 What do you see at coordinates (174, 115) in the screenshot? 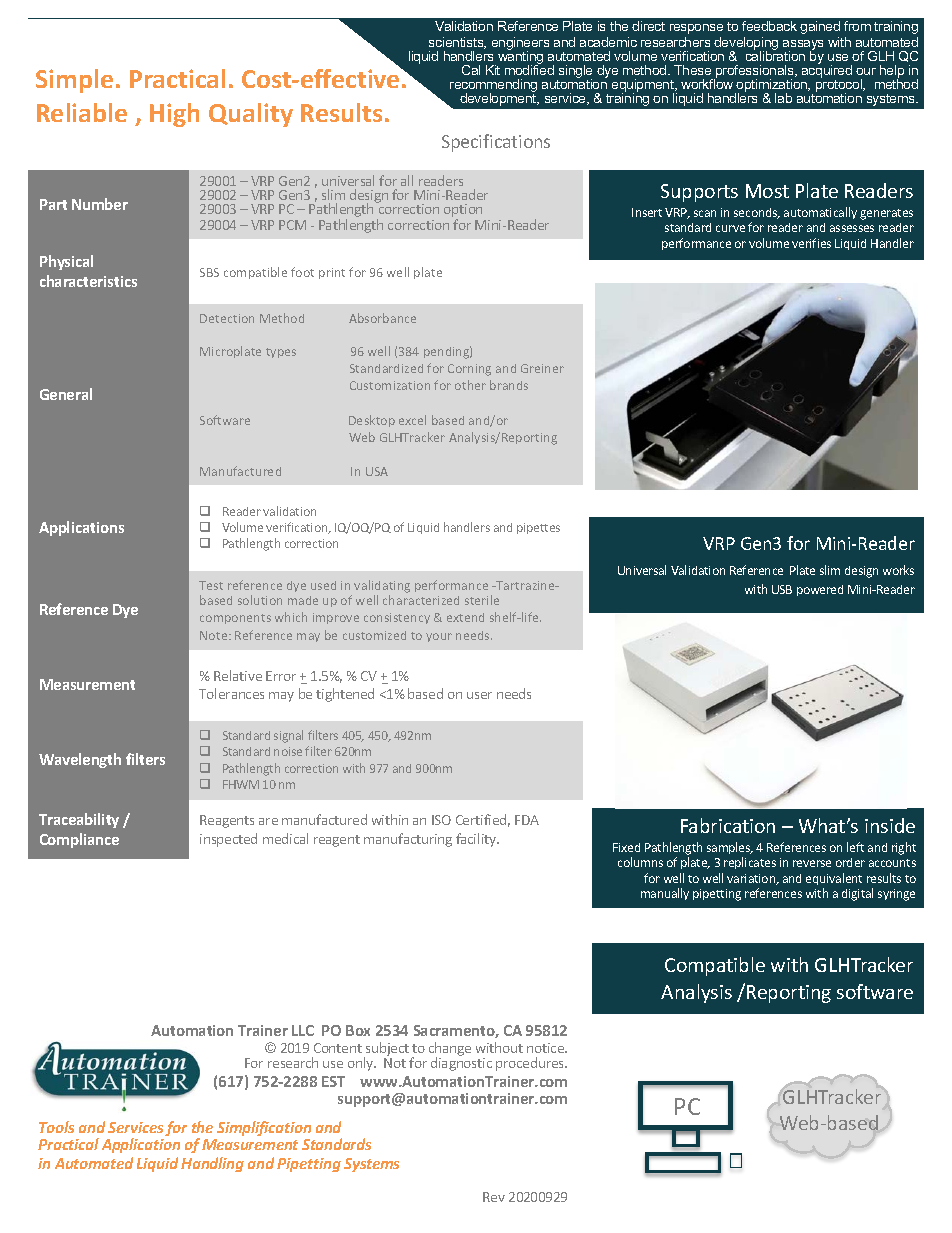
I see `High` at bounding box center [174, 115].
